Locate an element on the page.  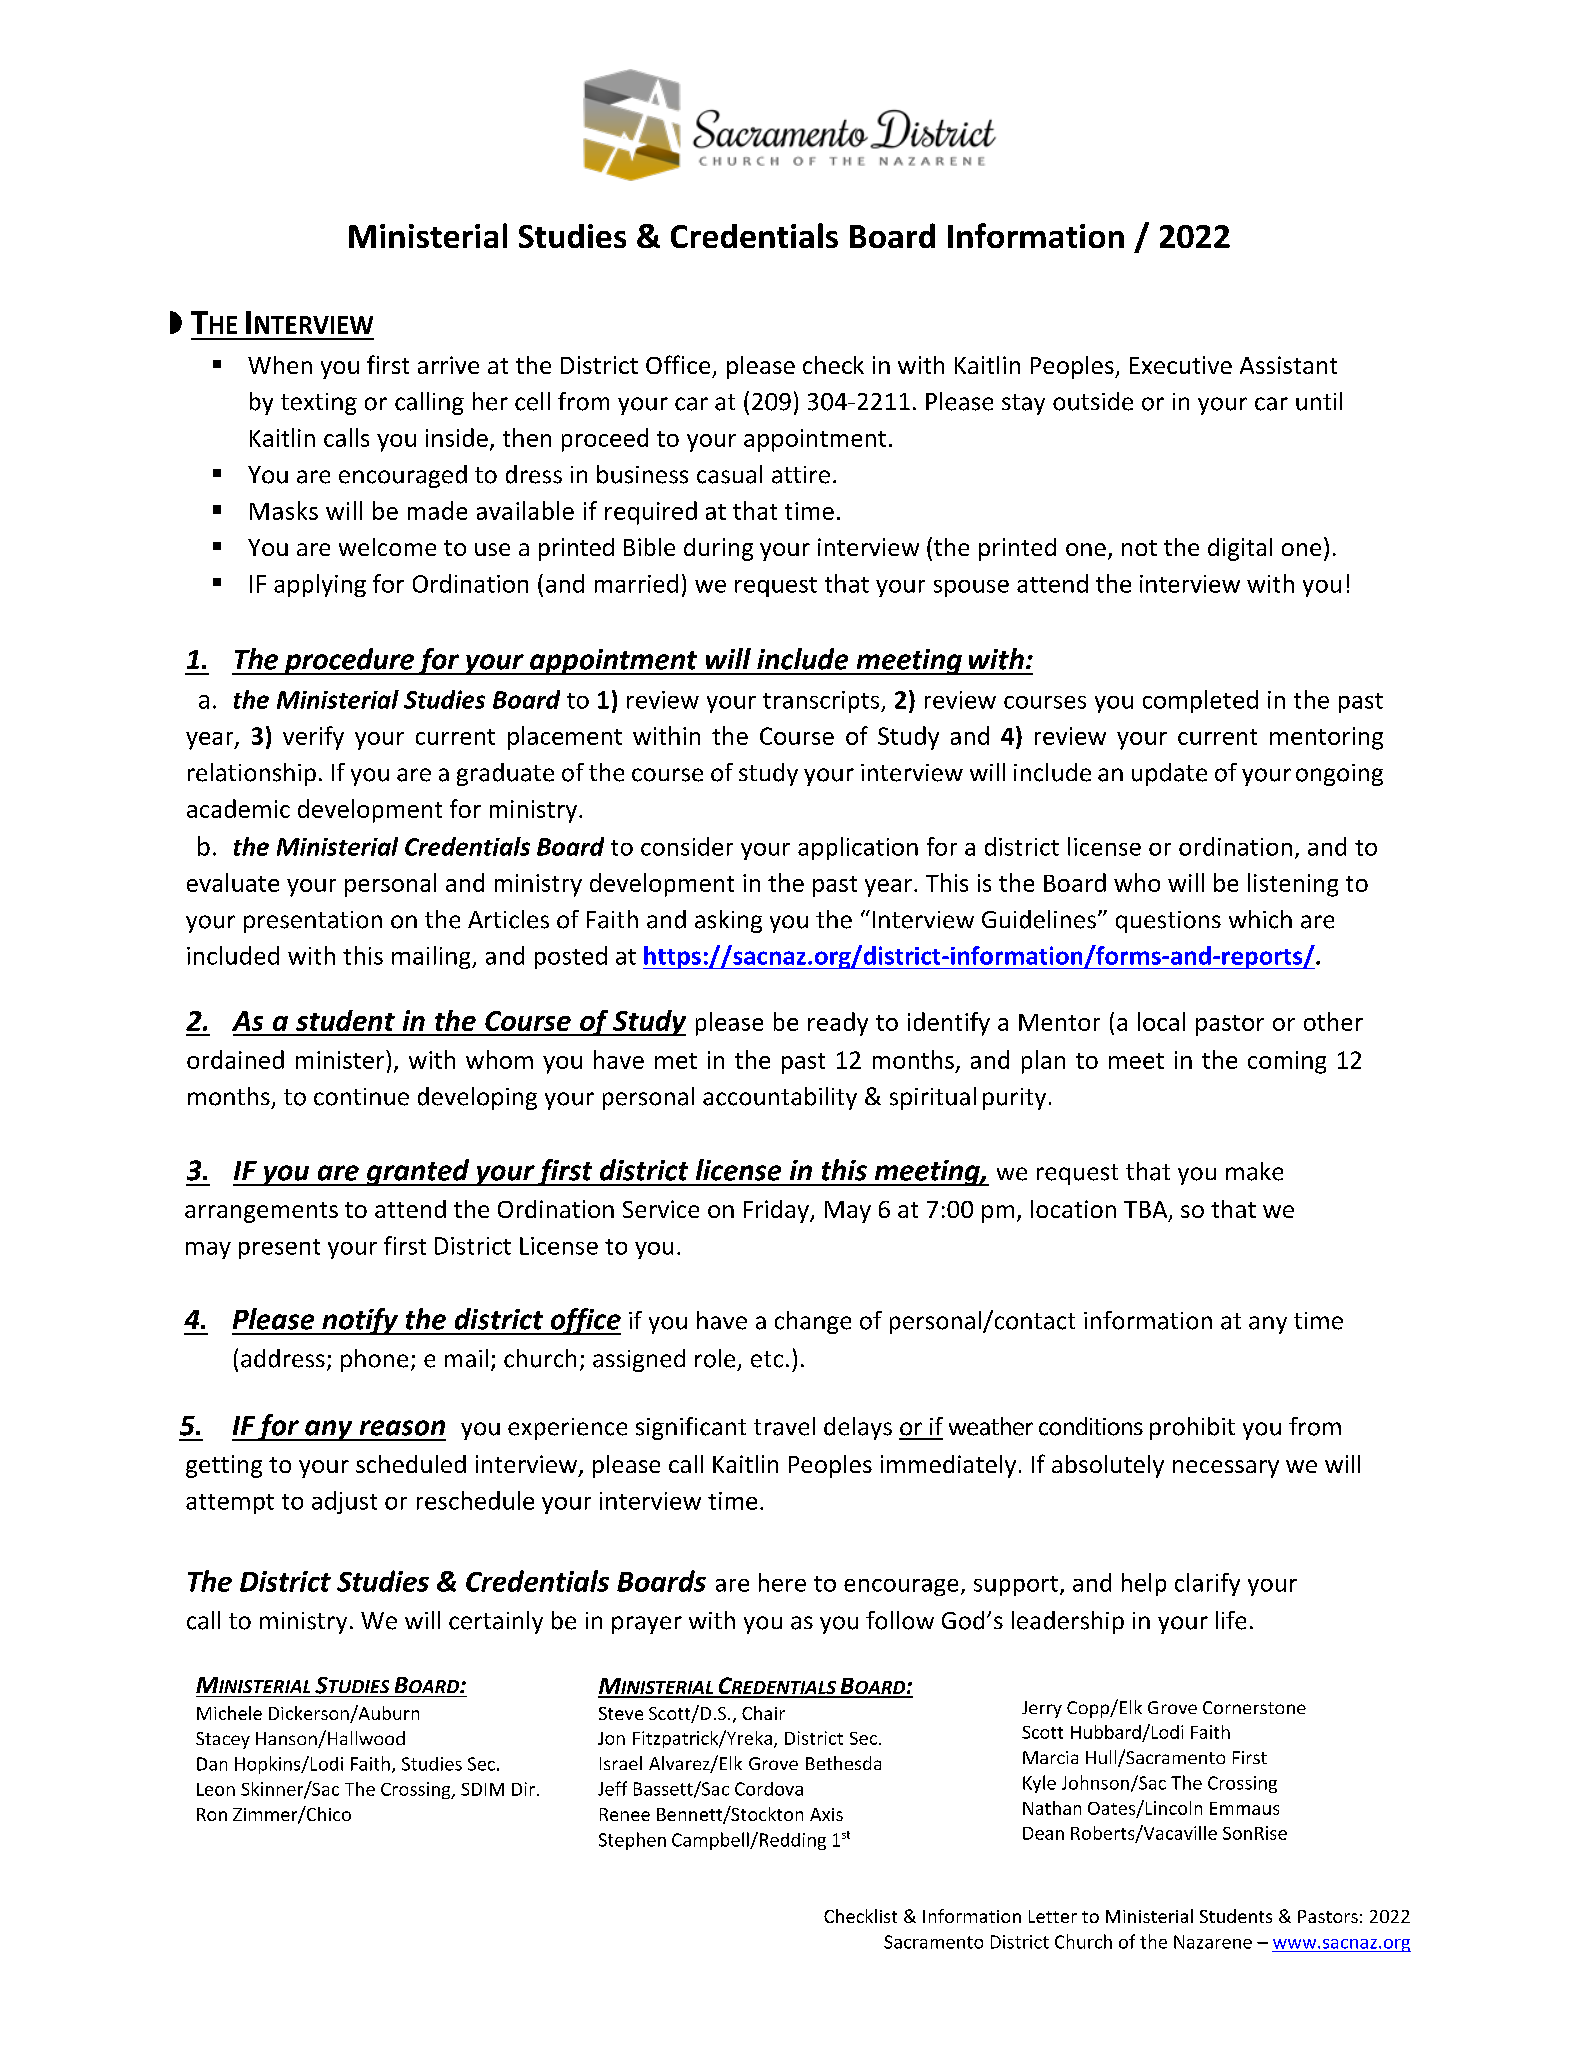
accountability is located at coordinates (780, 1098).
